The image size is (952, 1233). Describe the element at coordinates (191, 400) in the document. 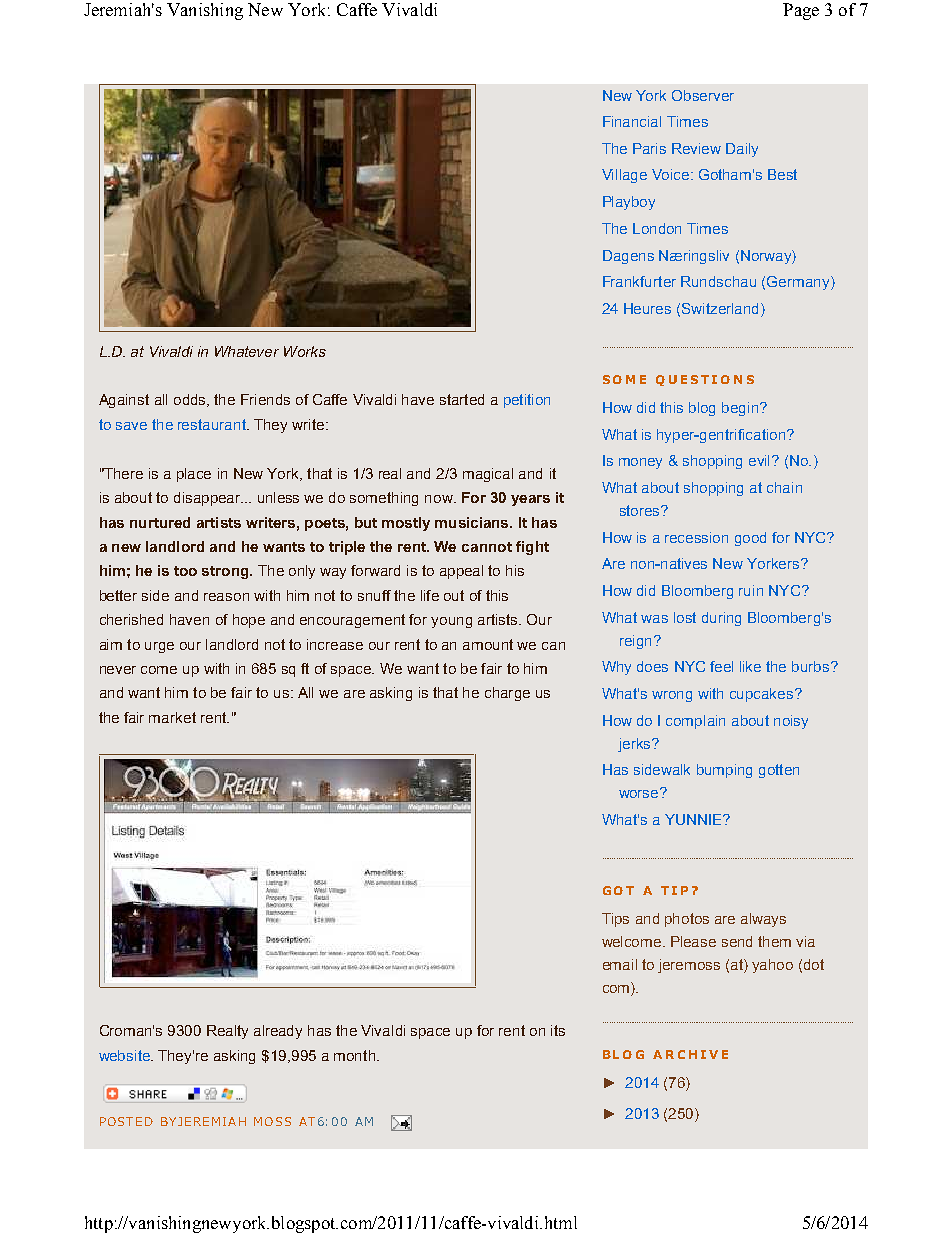

I see `odds` at that location.
